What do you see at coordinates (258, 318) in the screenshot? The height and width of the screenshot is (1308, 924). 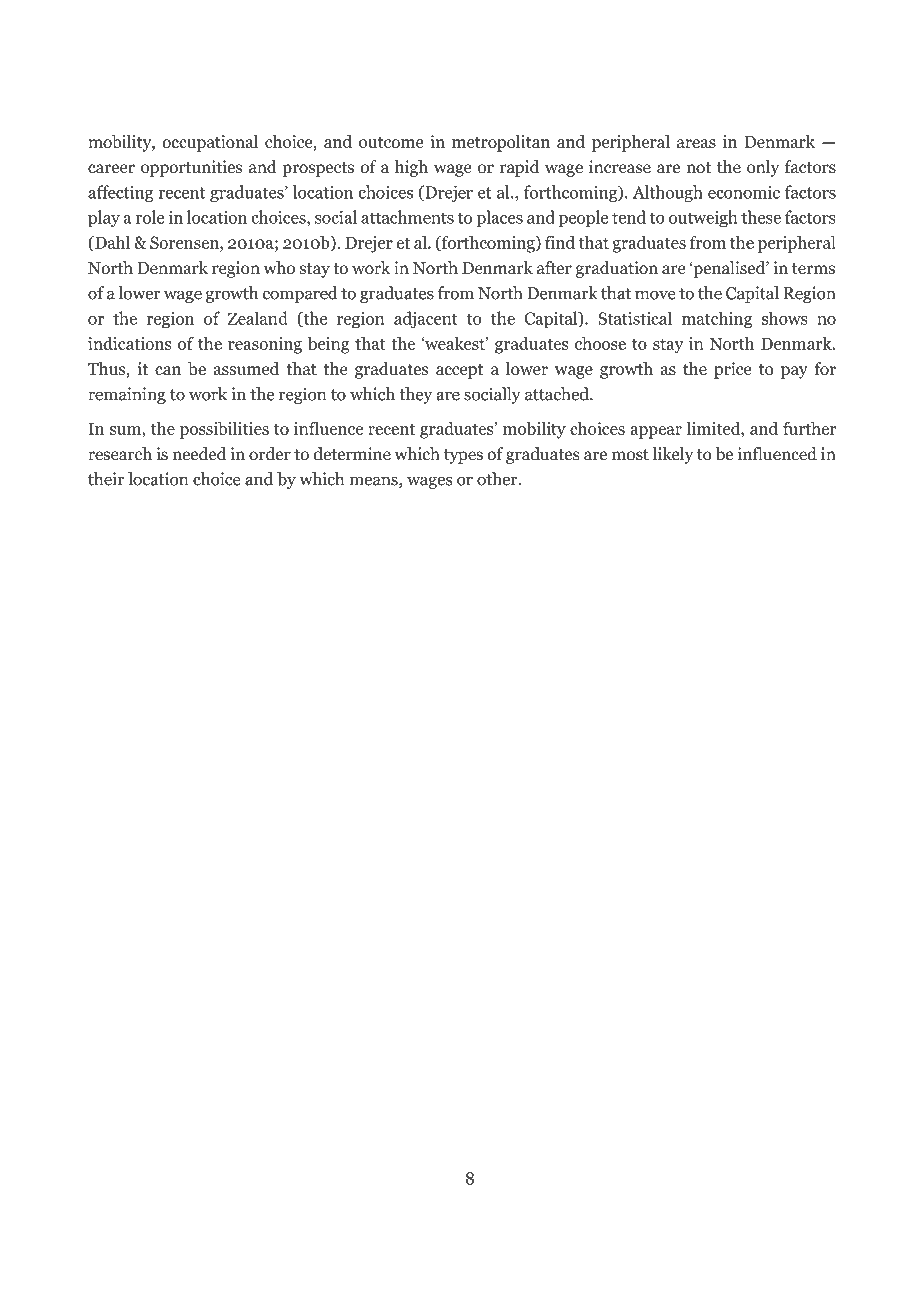 I see `Zealand` at bounding box center [258, 318].
